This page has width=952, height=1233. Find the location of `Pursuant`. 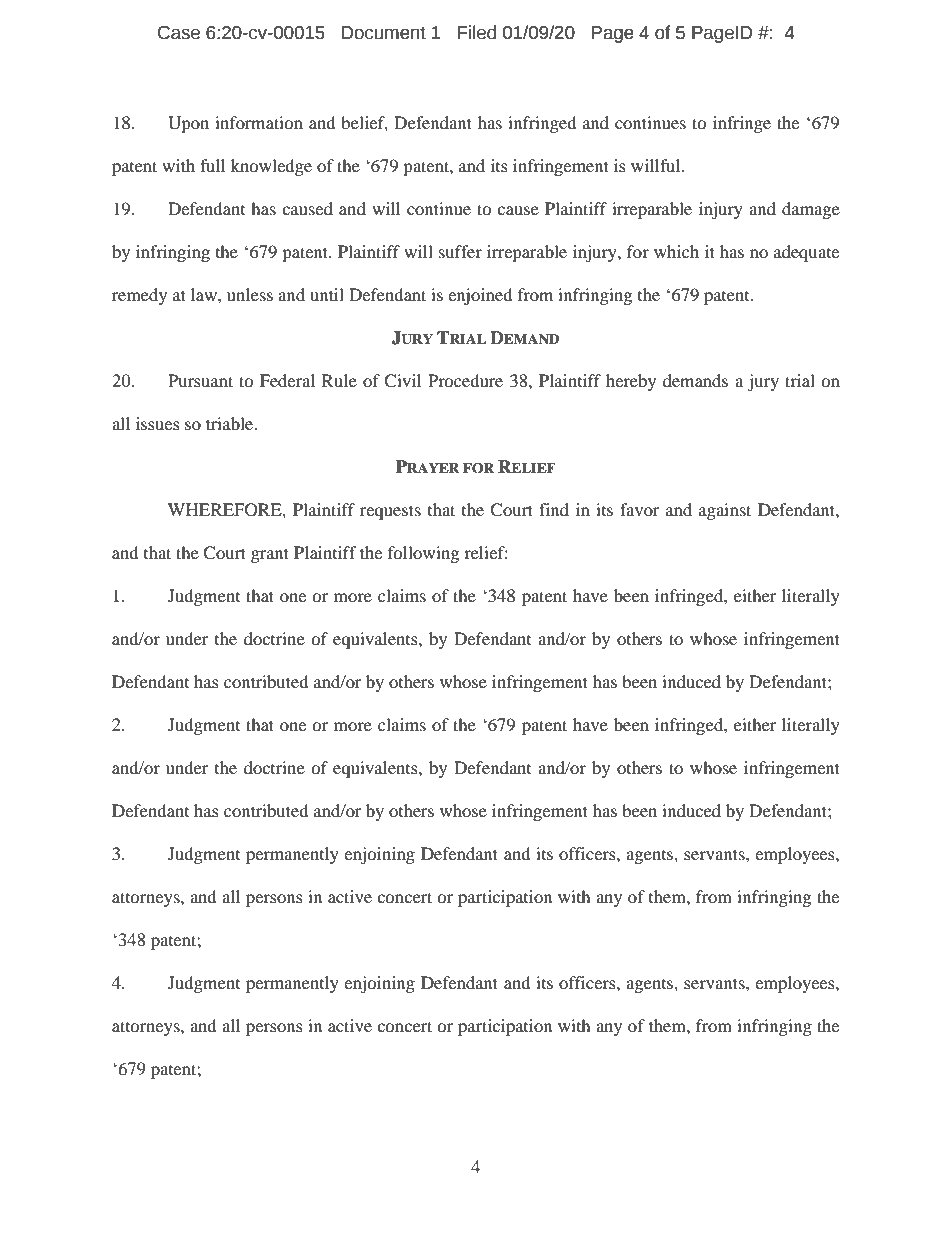

Pursuant is located at coordinates (200, 380).
